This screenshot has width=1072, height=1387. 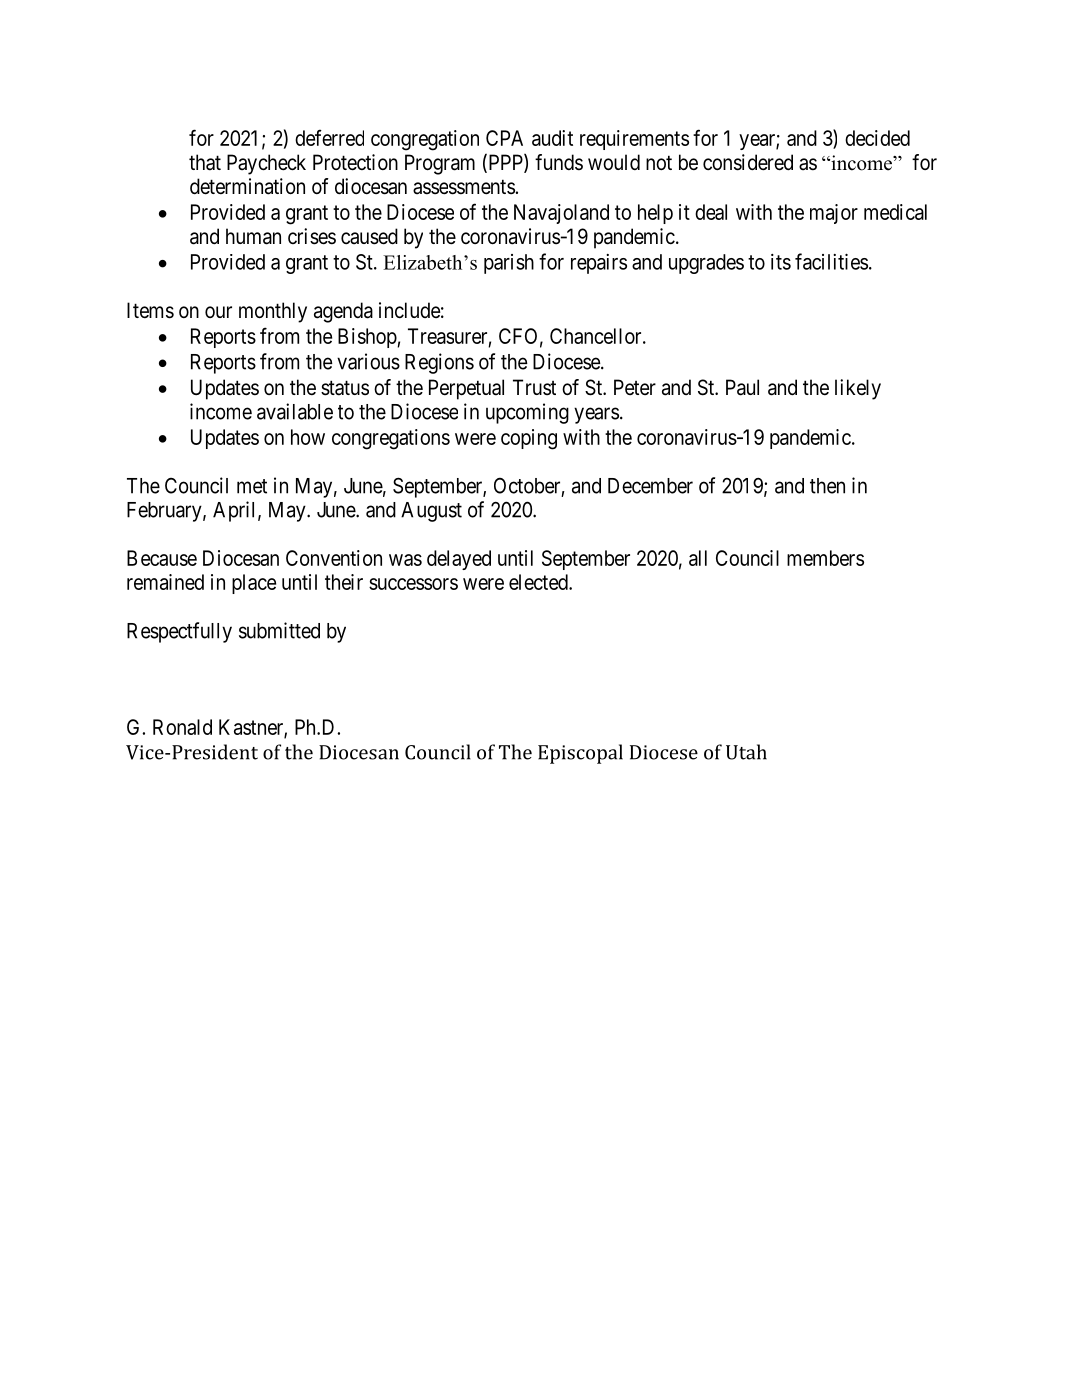 I want to click on monthly, so click(x=273, y=312).
